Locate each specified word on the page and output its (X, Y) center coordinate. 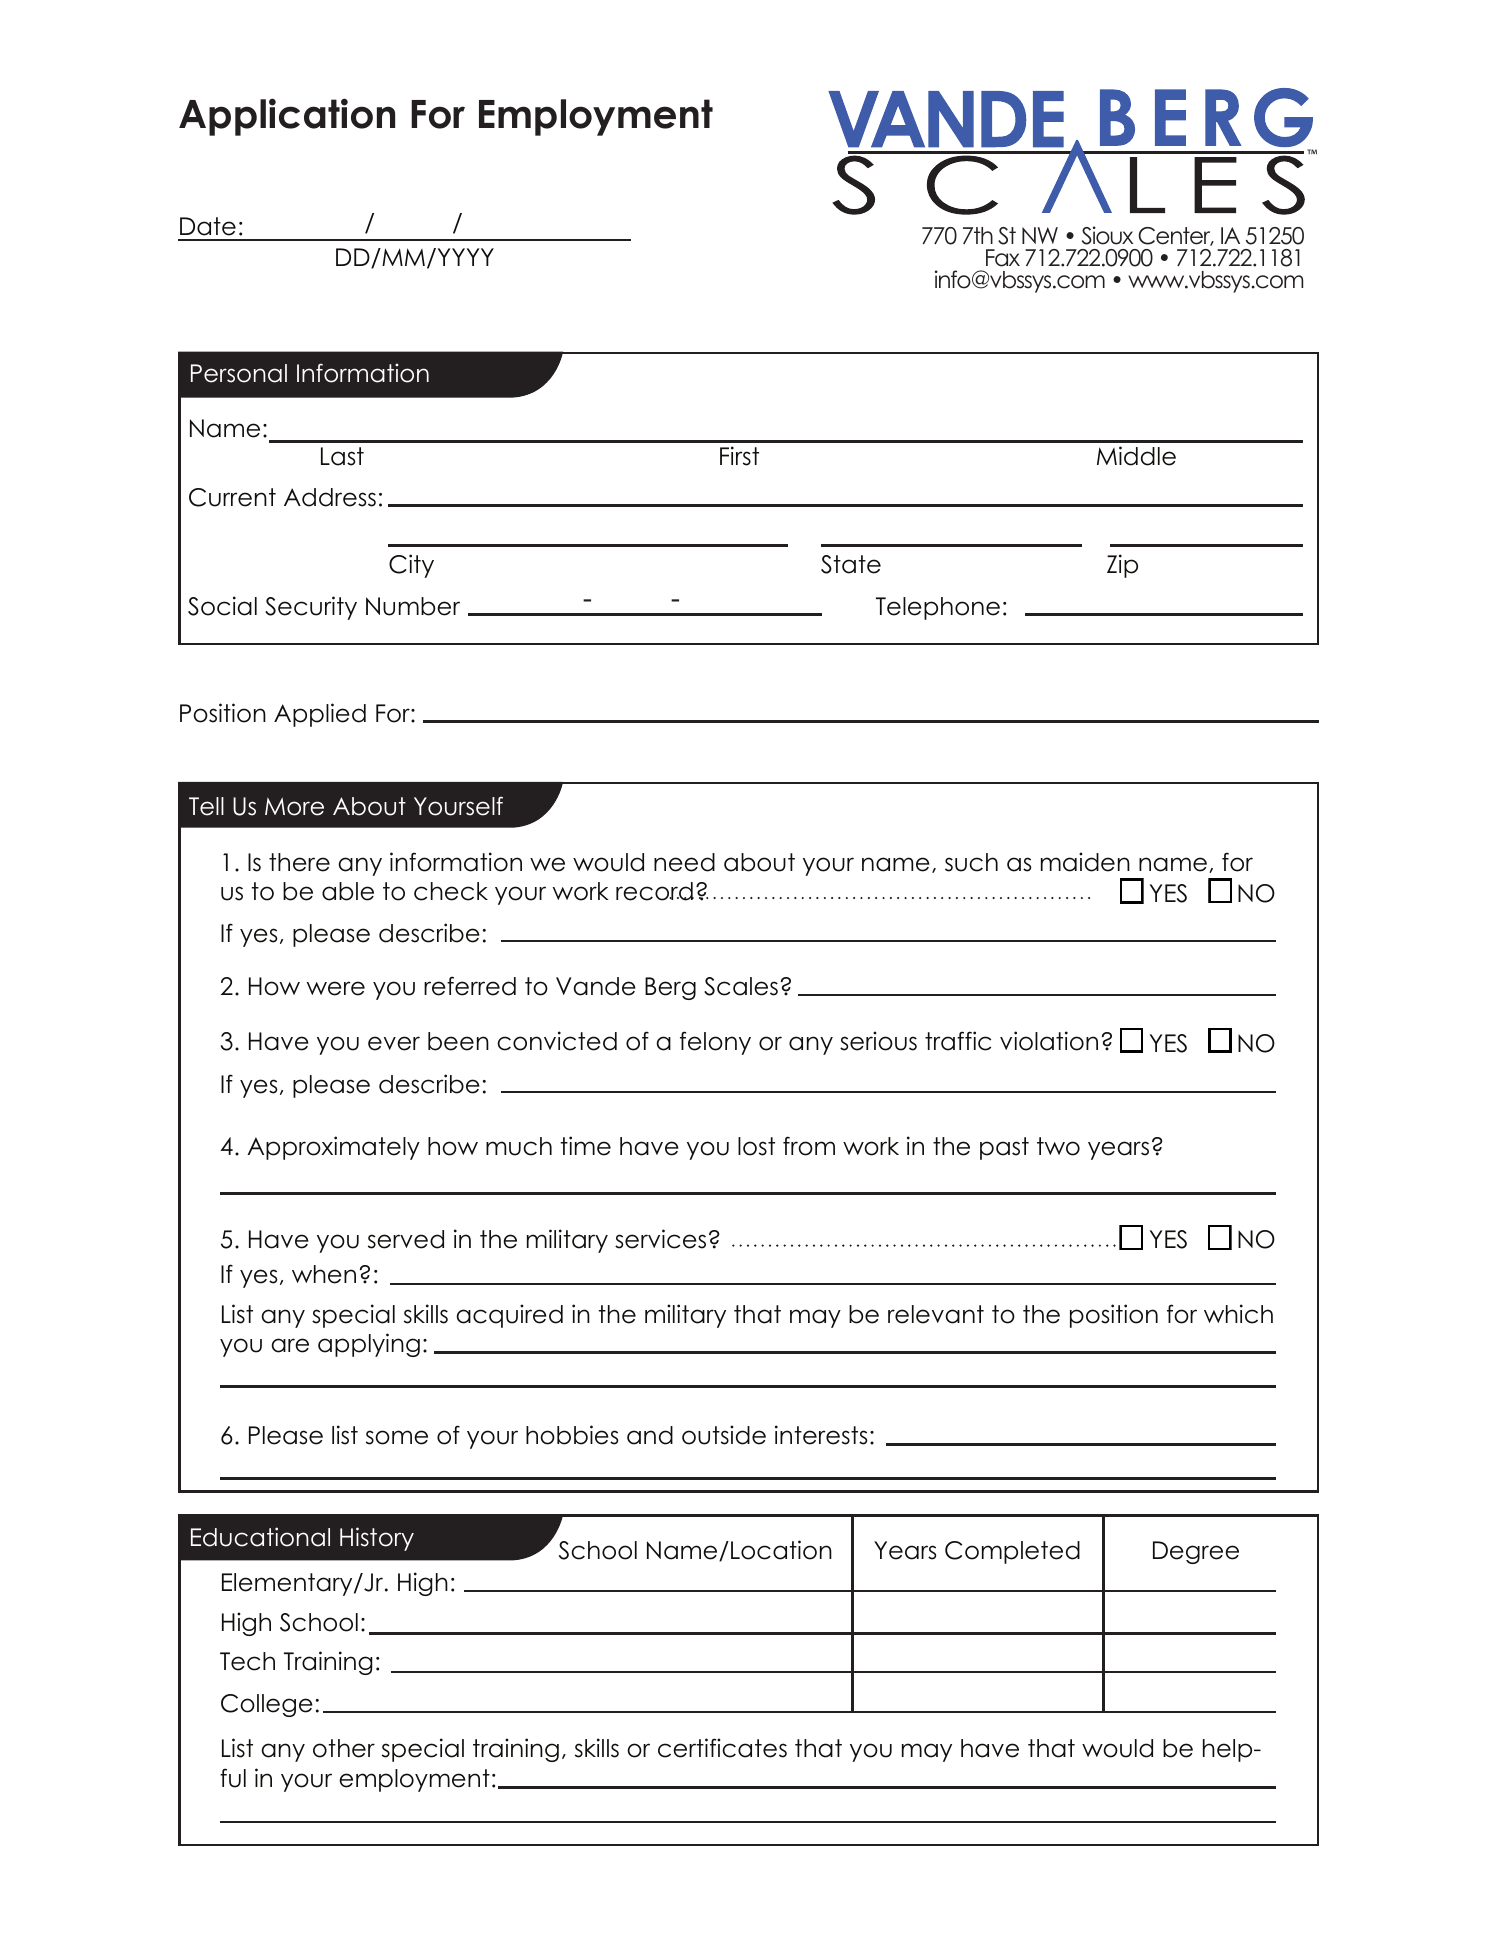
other (344, 1748)
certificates (722, 1748)
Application (287, 117)
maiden (1085, 862)
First (739, 456)
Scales (741, 986)
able (348, 891)
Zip (1122, 566)
